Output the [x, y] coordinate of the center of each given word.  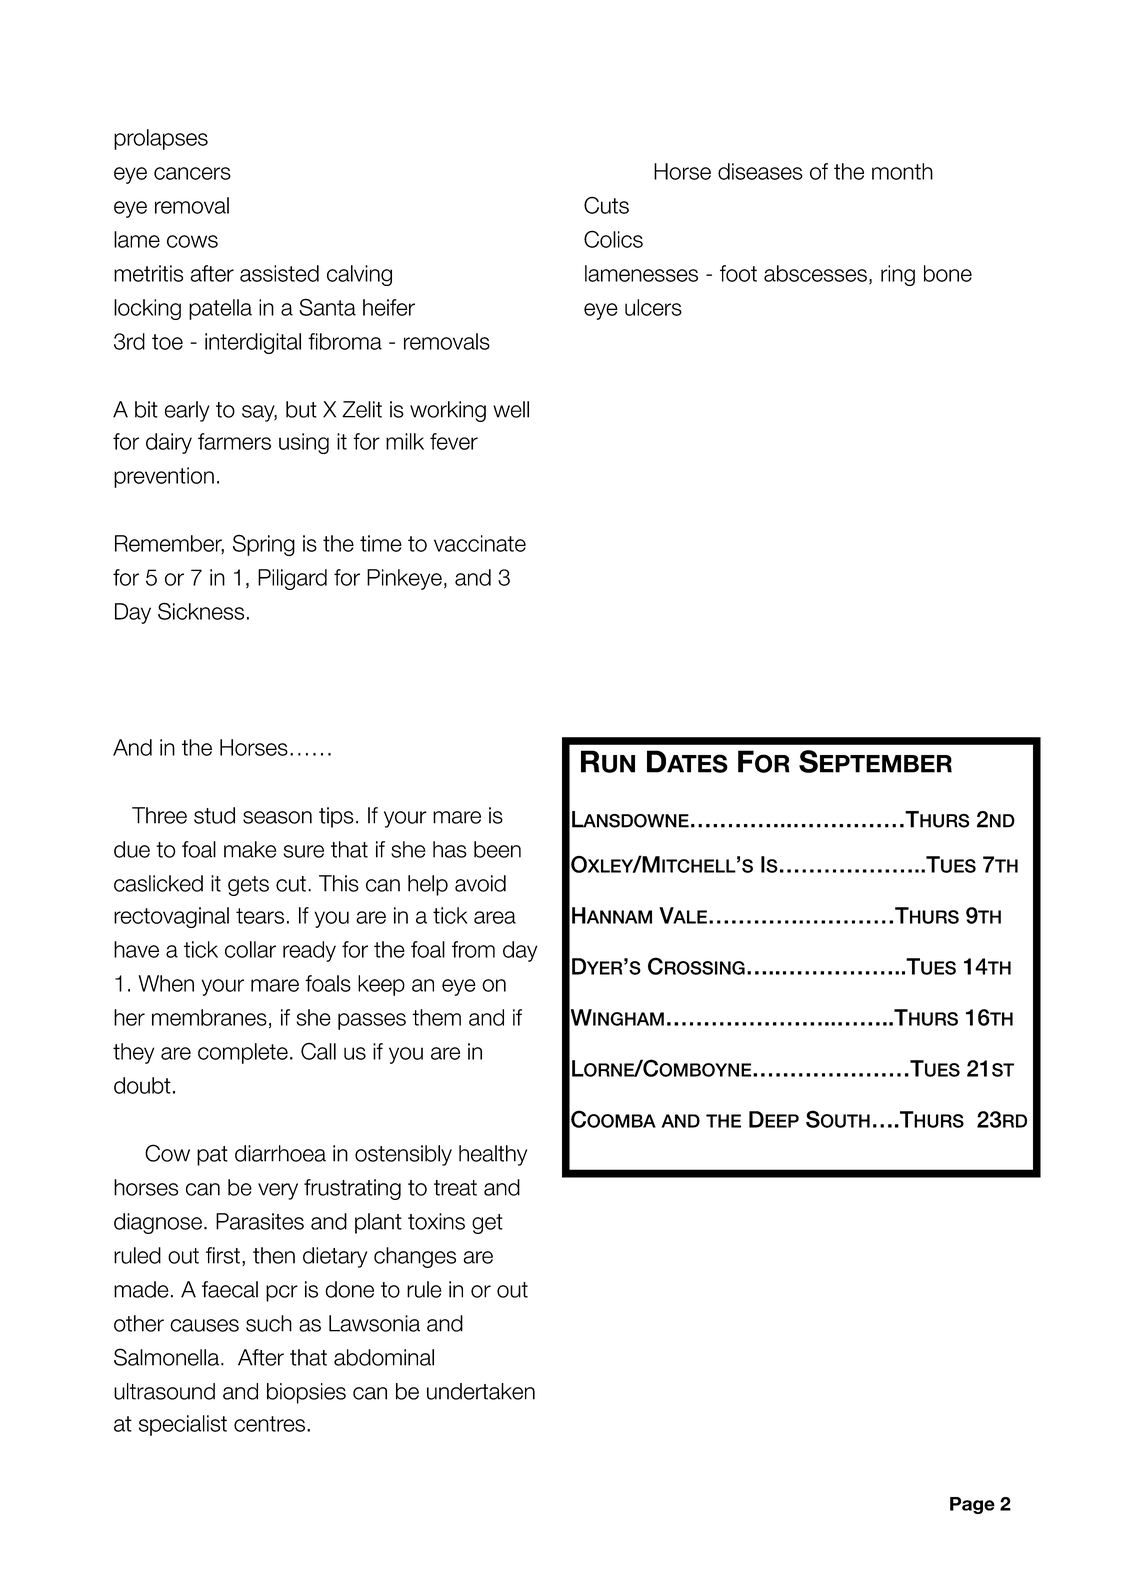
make [250, 849]
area [495, 917]
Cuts [606, 205]
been [497, 849]
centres [269, 1424]
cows [192, 241]
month [902, 171]
